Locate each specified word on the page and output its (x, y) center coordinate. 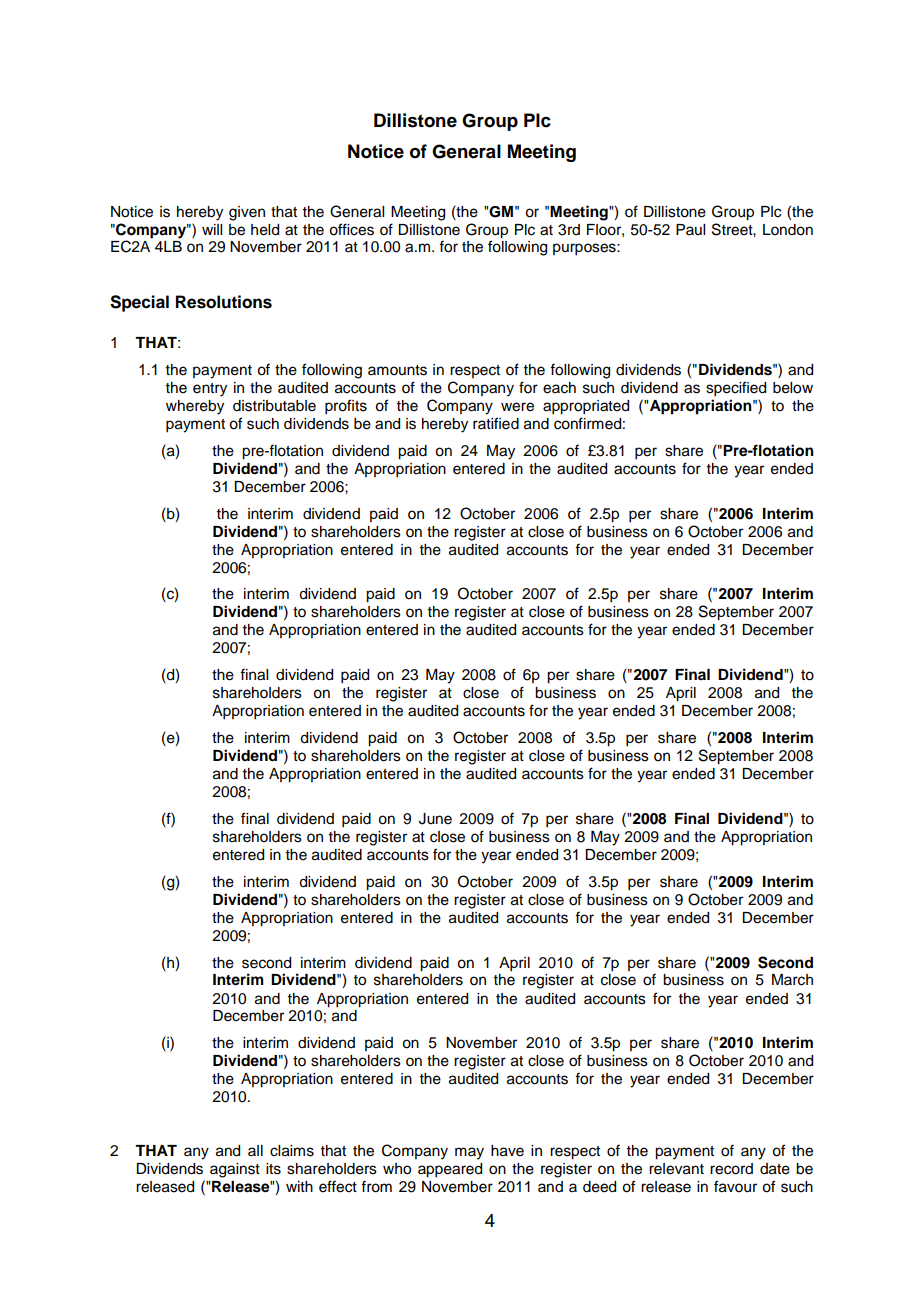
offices (351, 229)
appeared (450, 1170)
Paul (690, 229)
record (731, 1169)
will (212, 229)
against (235, 1170)
